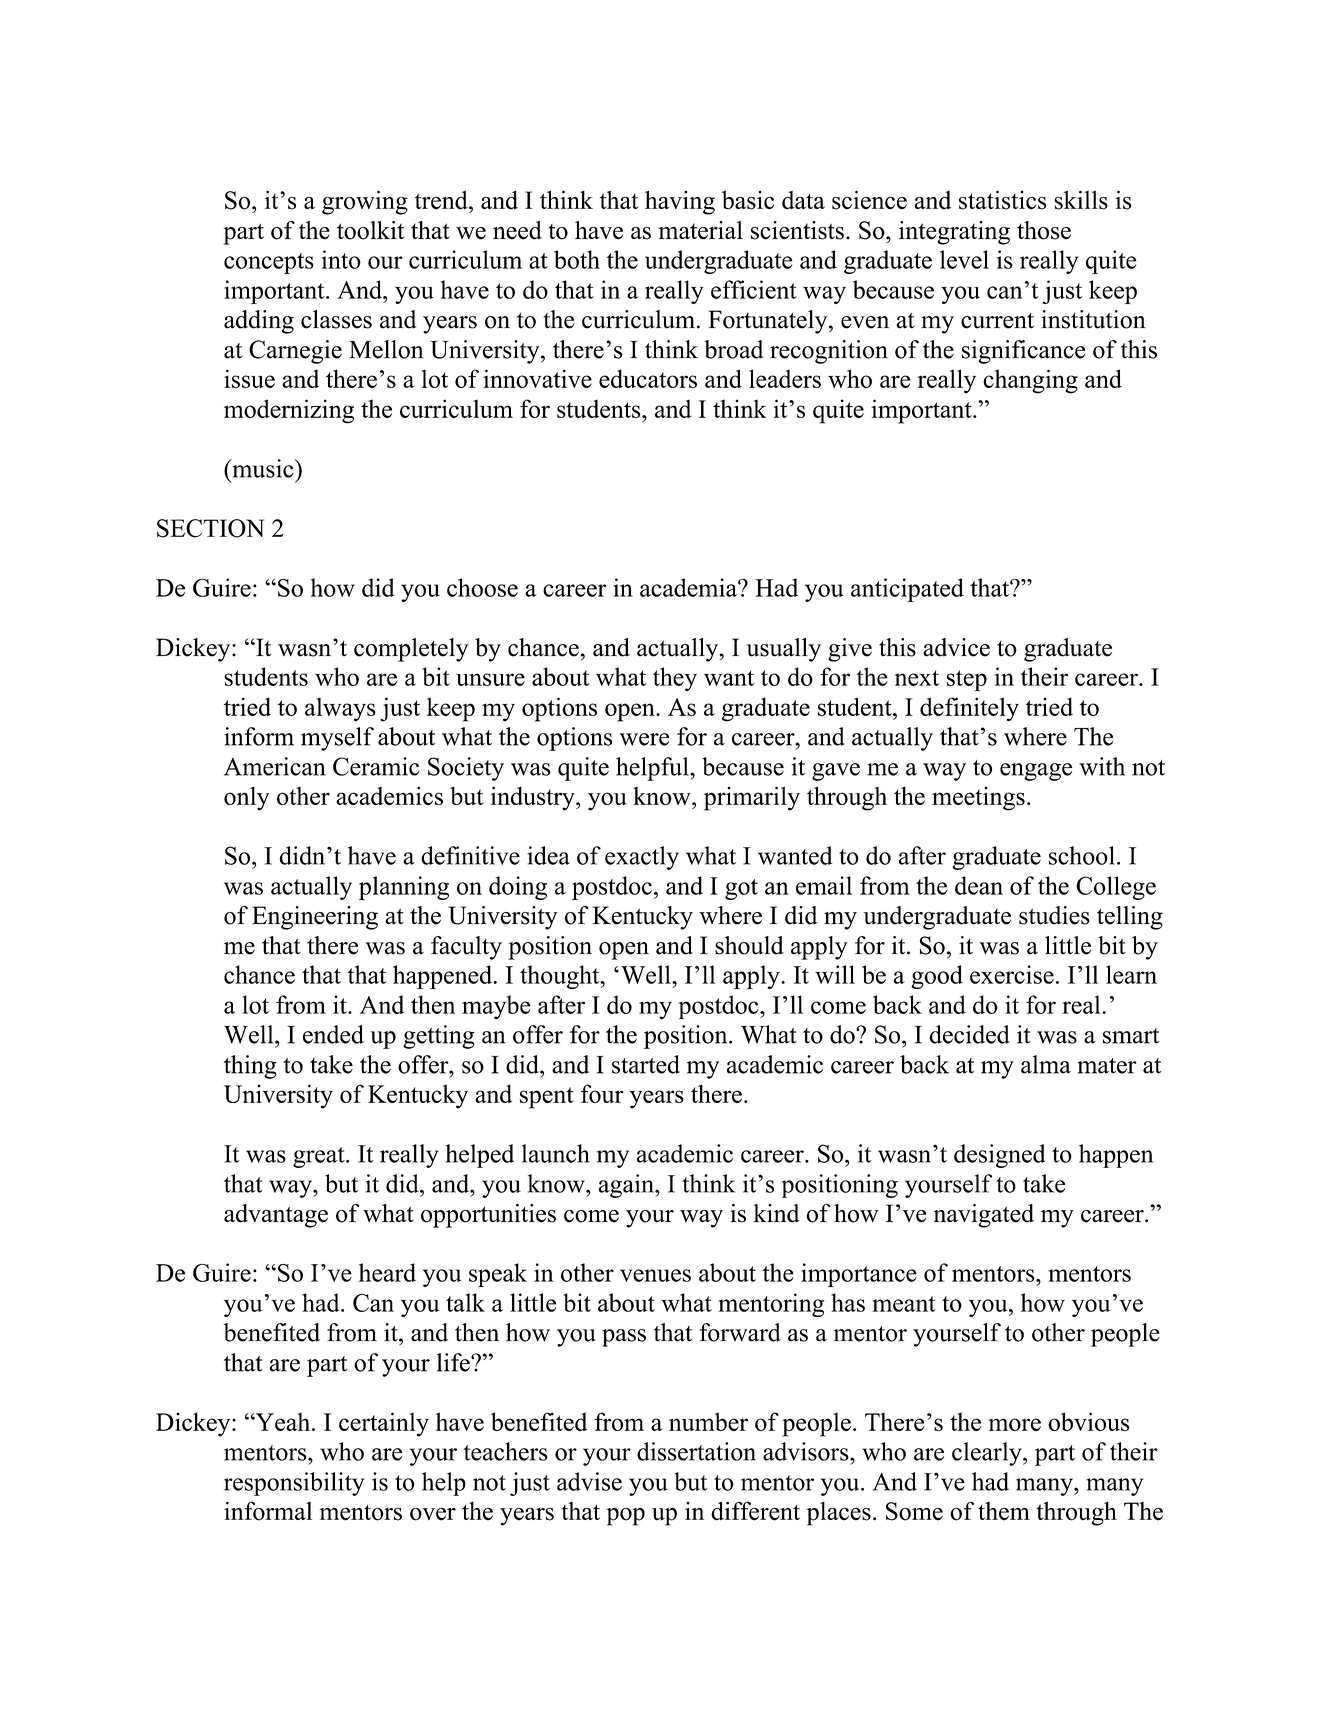 The image size is (1322, 1710). Describe the element at coordinates (680, 202) in the document. I see `having` at that location.
